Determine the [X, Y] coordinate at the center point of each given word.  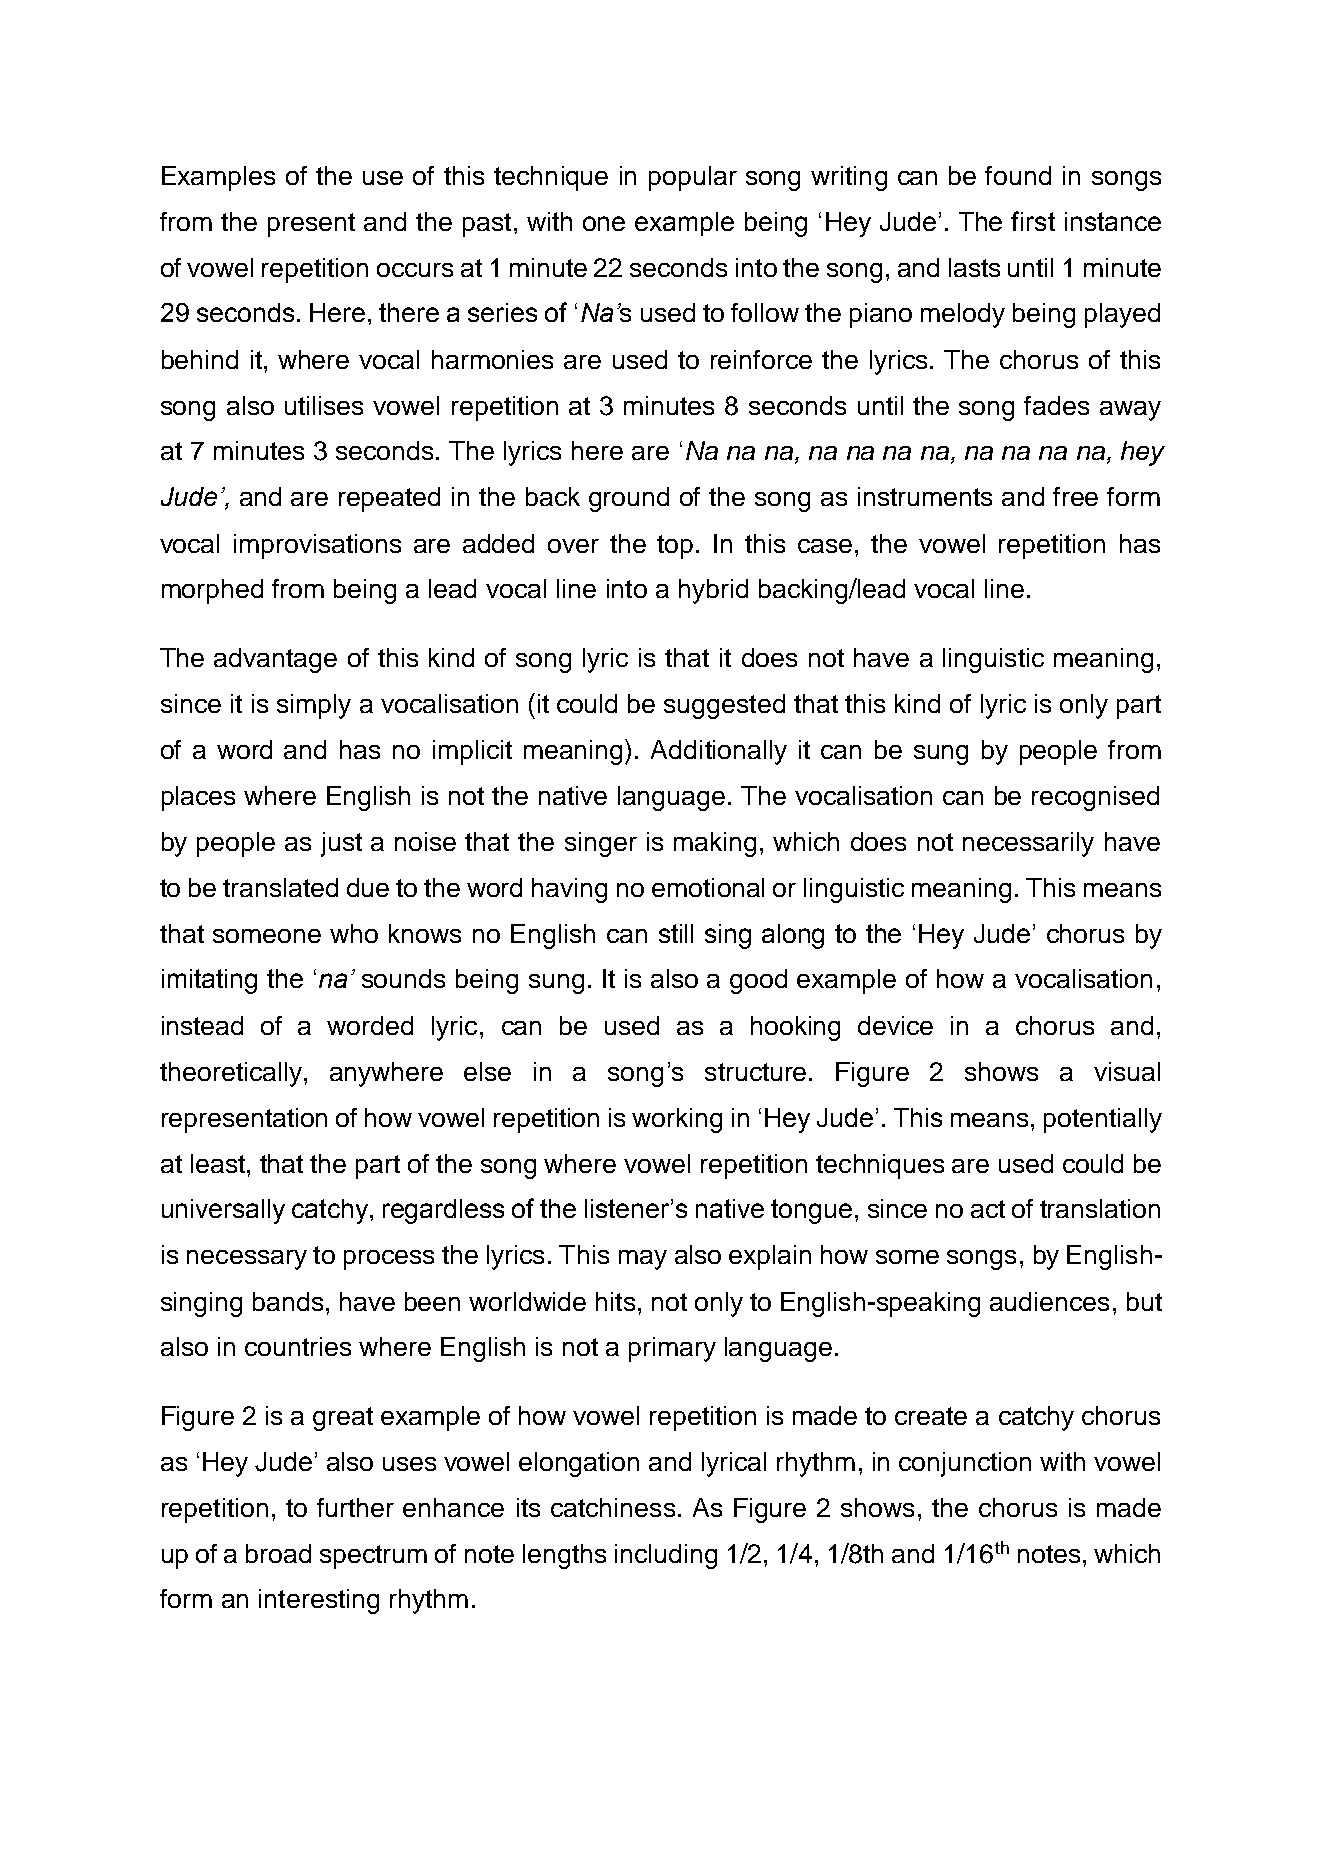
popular [693, 178]
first [1033, 221]
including [666, 1556]
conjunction [965, 1464]
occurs [415, 270]
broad [278, 1553]
